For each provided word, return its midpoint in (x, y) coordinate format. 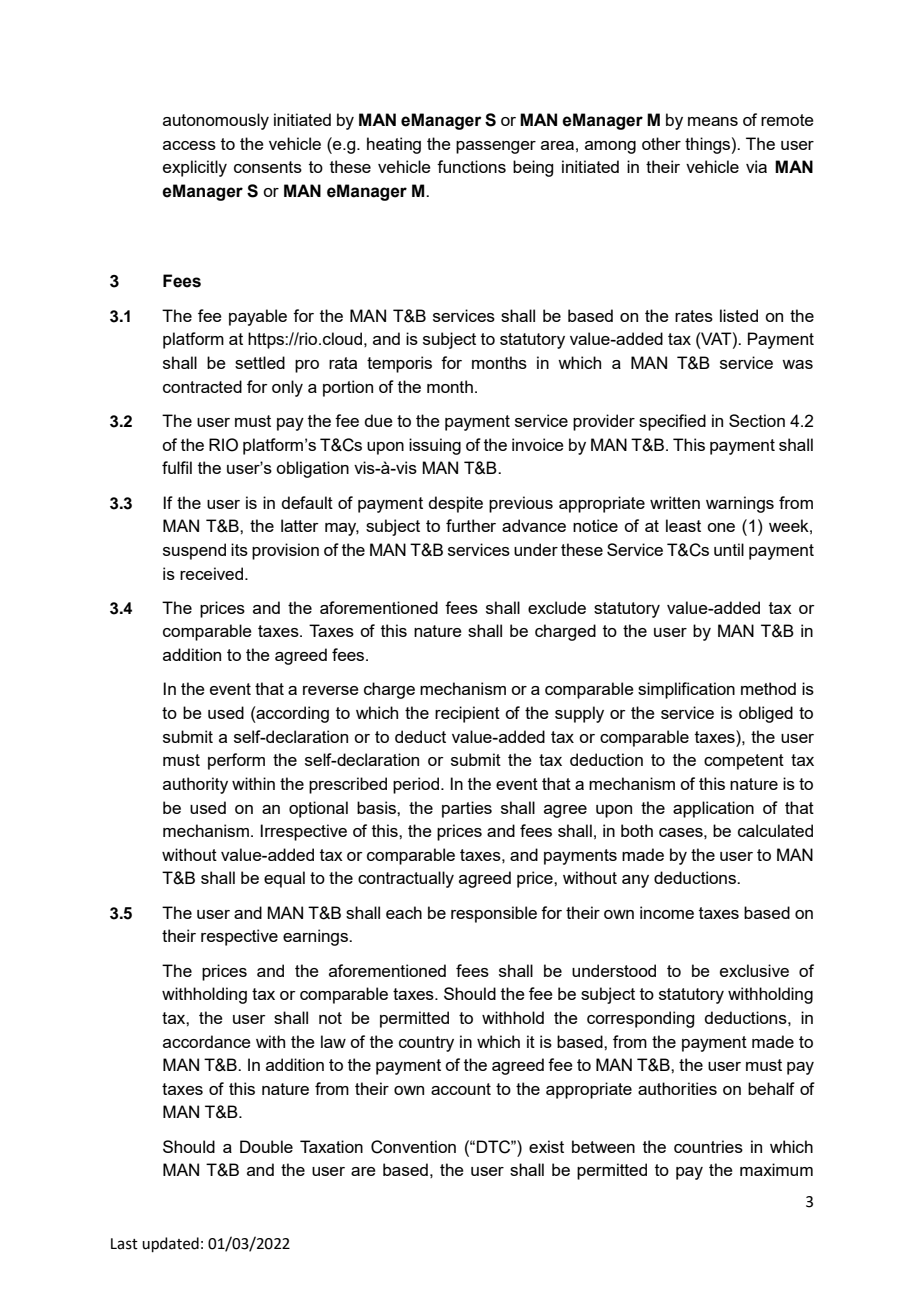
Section (757, 420)
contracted (202, 386)
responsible (494, 914)
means (713, 121)
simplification (686, 690)
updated (170, 1244)
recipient (467, 714)
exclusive (754, 970)
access (189, 145)
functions (471, 166)
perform (236, 761)
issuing (435, 446)
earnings (317, 937)
